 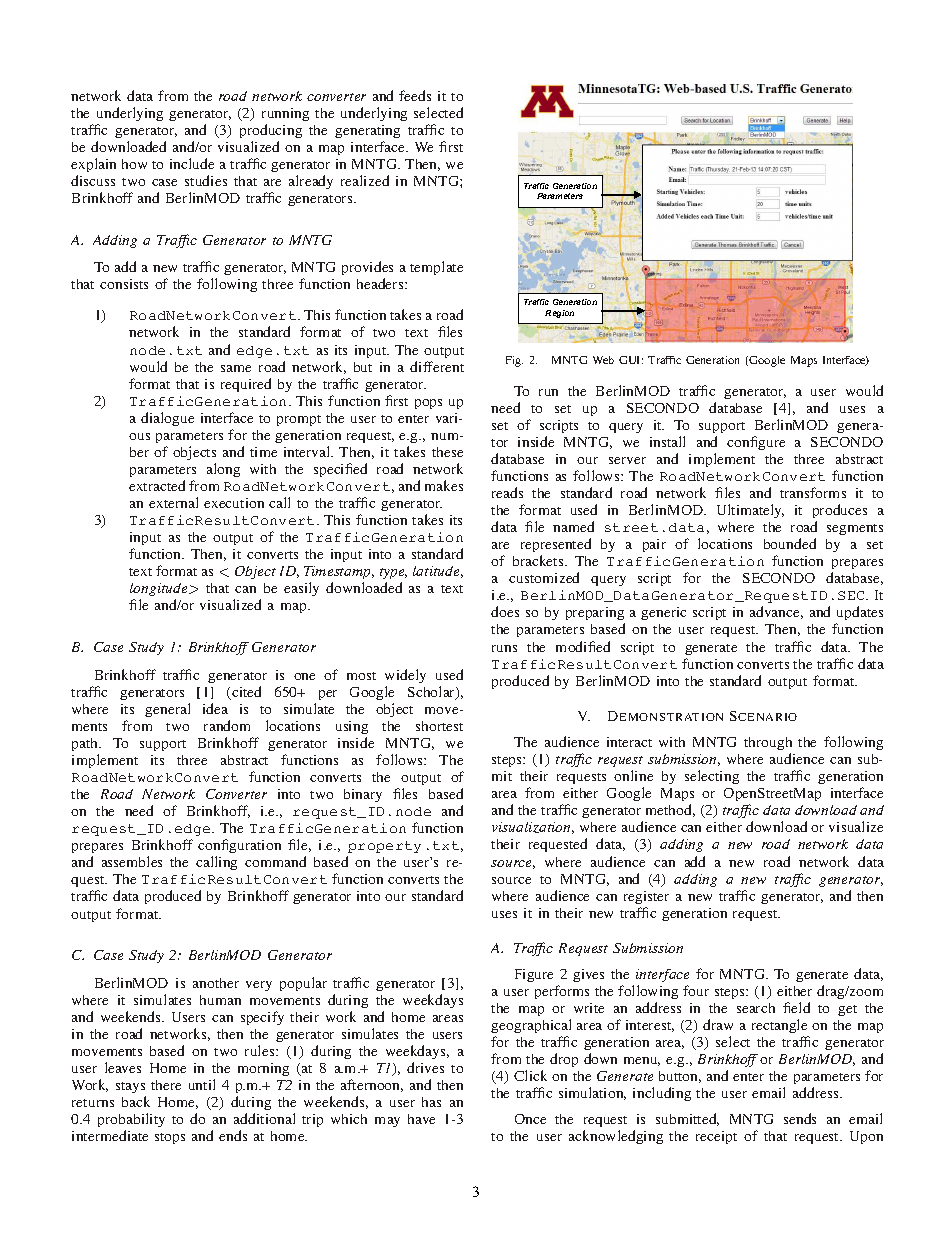 I want to click on does, so click(x=505, y=611).
